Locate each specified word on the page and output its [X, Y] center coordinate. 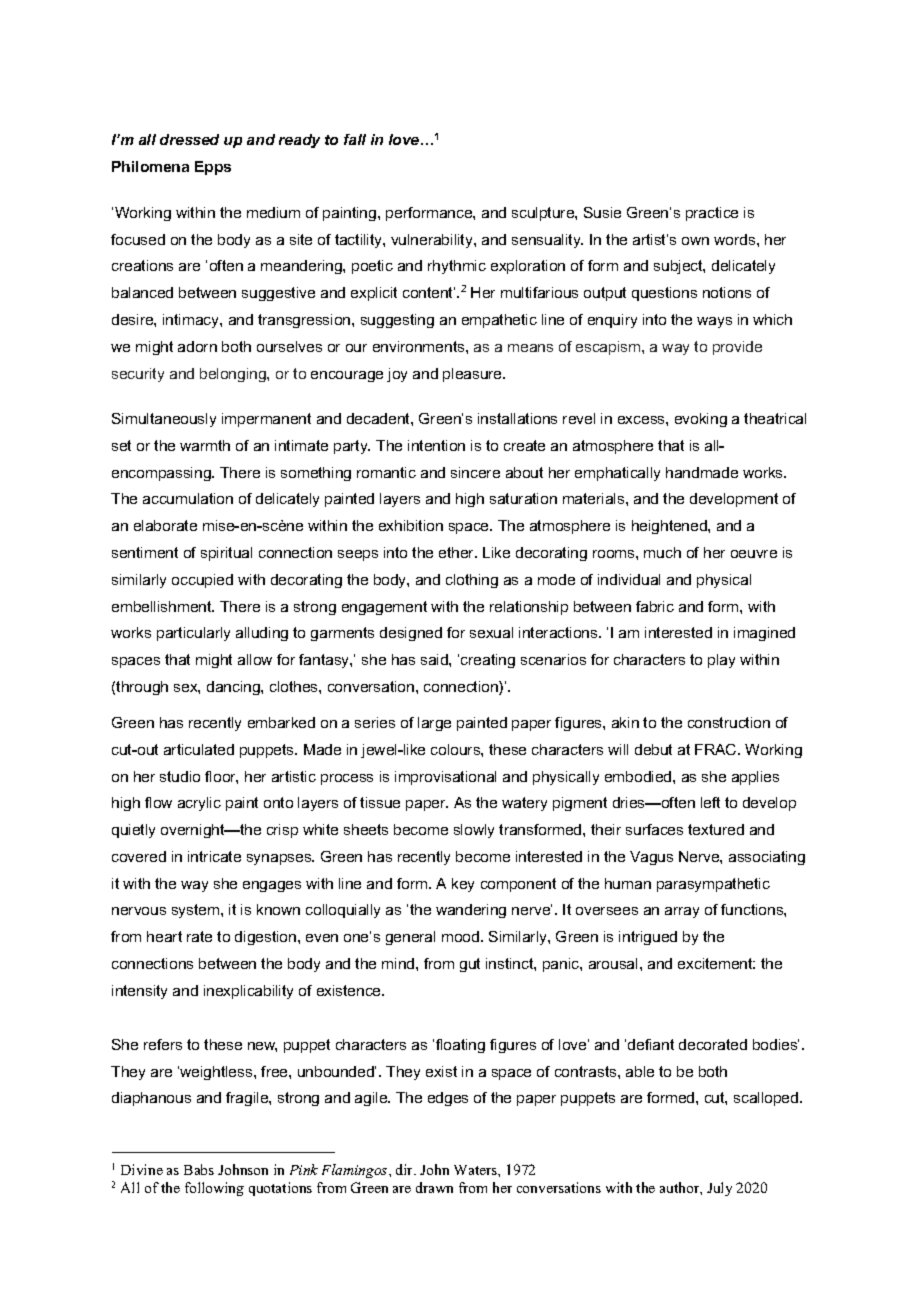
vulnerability [433, 241]
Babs [199, 1169]
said [435, 659]
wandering [471, 911]
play [721, 661]
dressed [189, 139]
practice [712, 214]
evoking [701, 420]
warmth [205, 445]
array [682, 912]
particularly [193, 634]
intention [436, 445]
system [197, 911]
